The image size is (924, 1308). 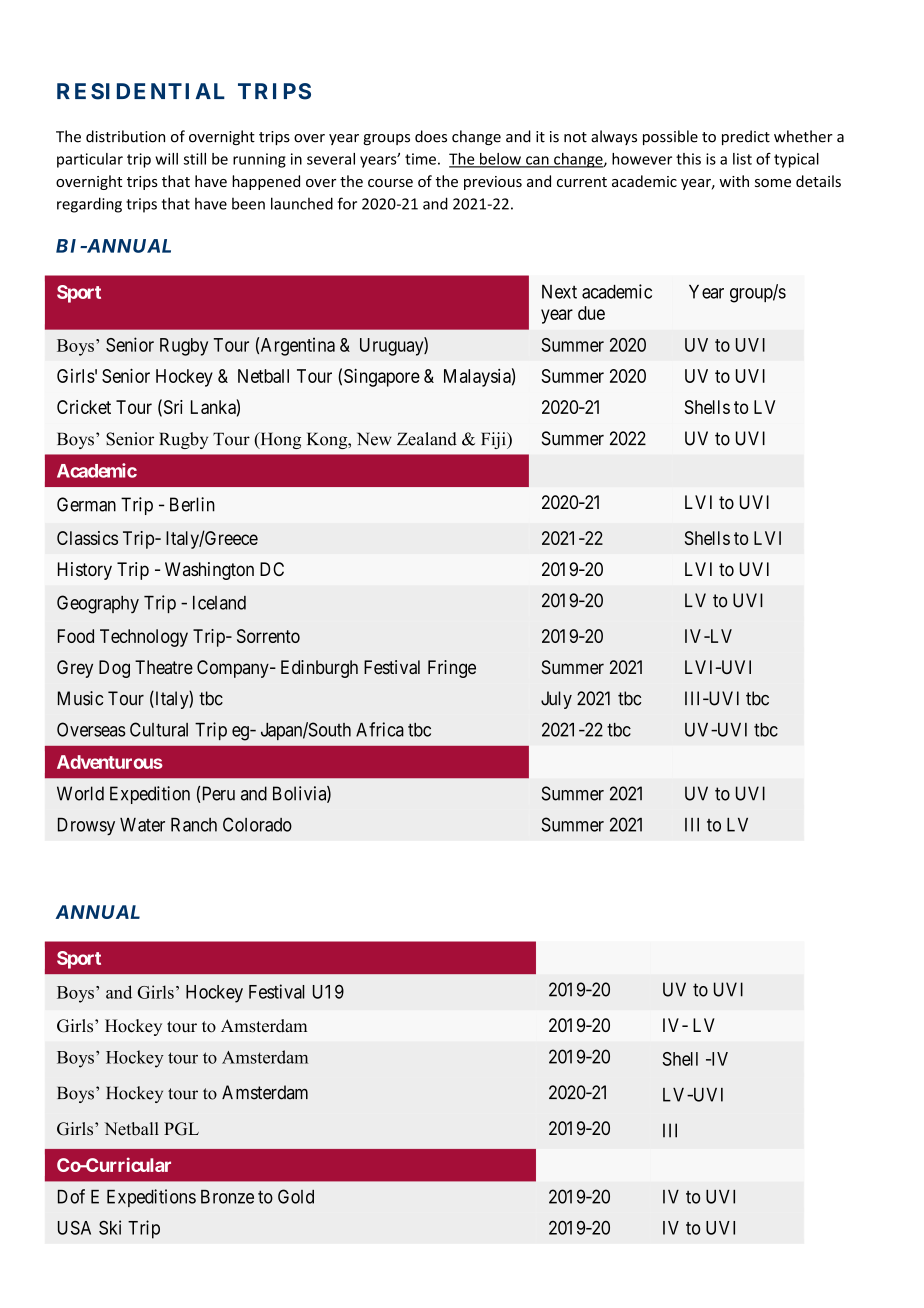 What do you see at coordinates (734, 181) in the screenshot?
I see `with` at bounding box center [734, 181].
